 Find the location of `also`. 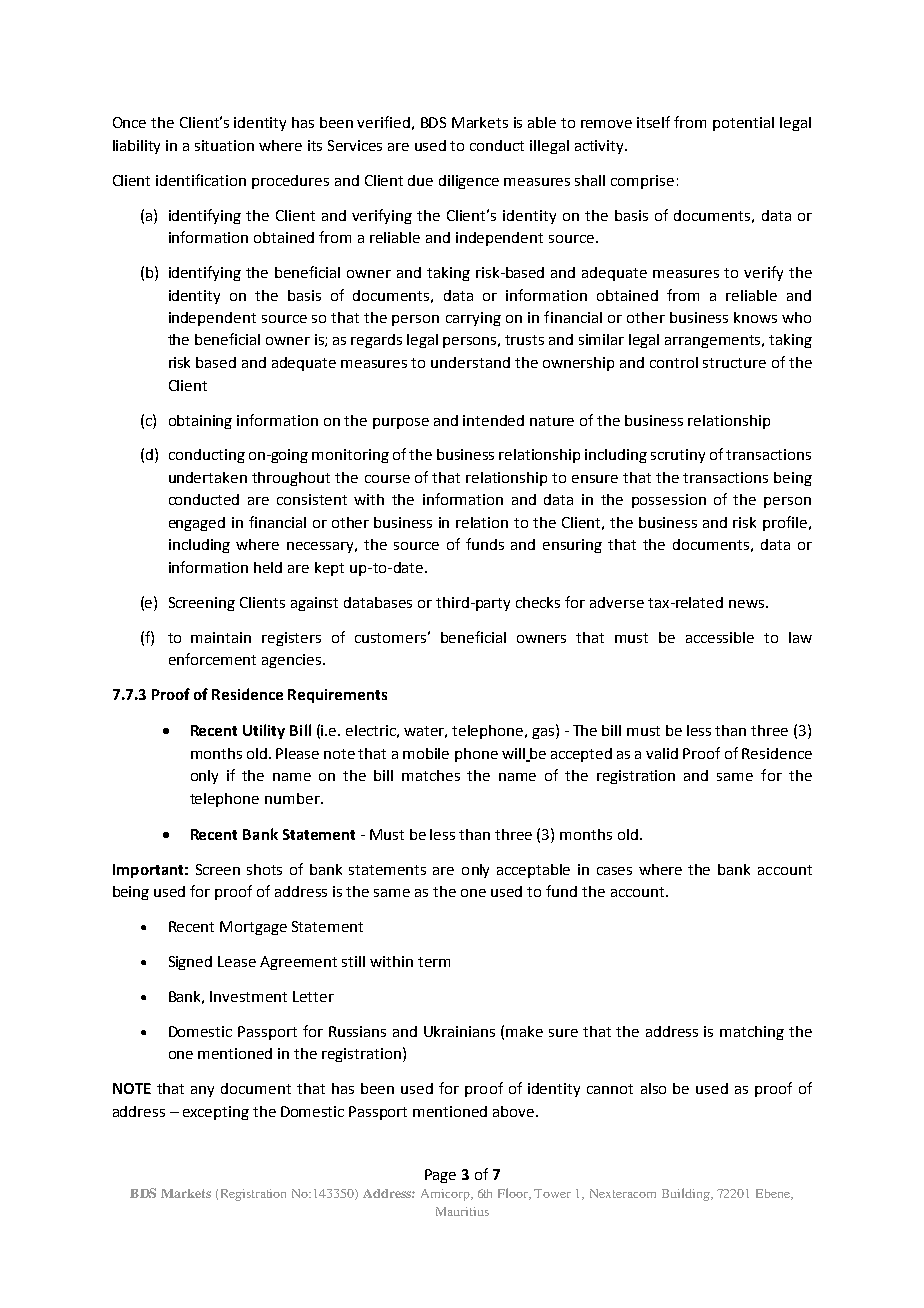

also is located at coordinates (653, 1088).
